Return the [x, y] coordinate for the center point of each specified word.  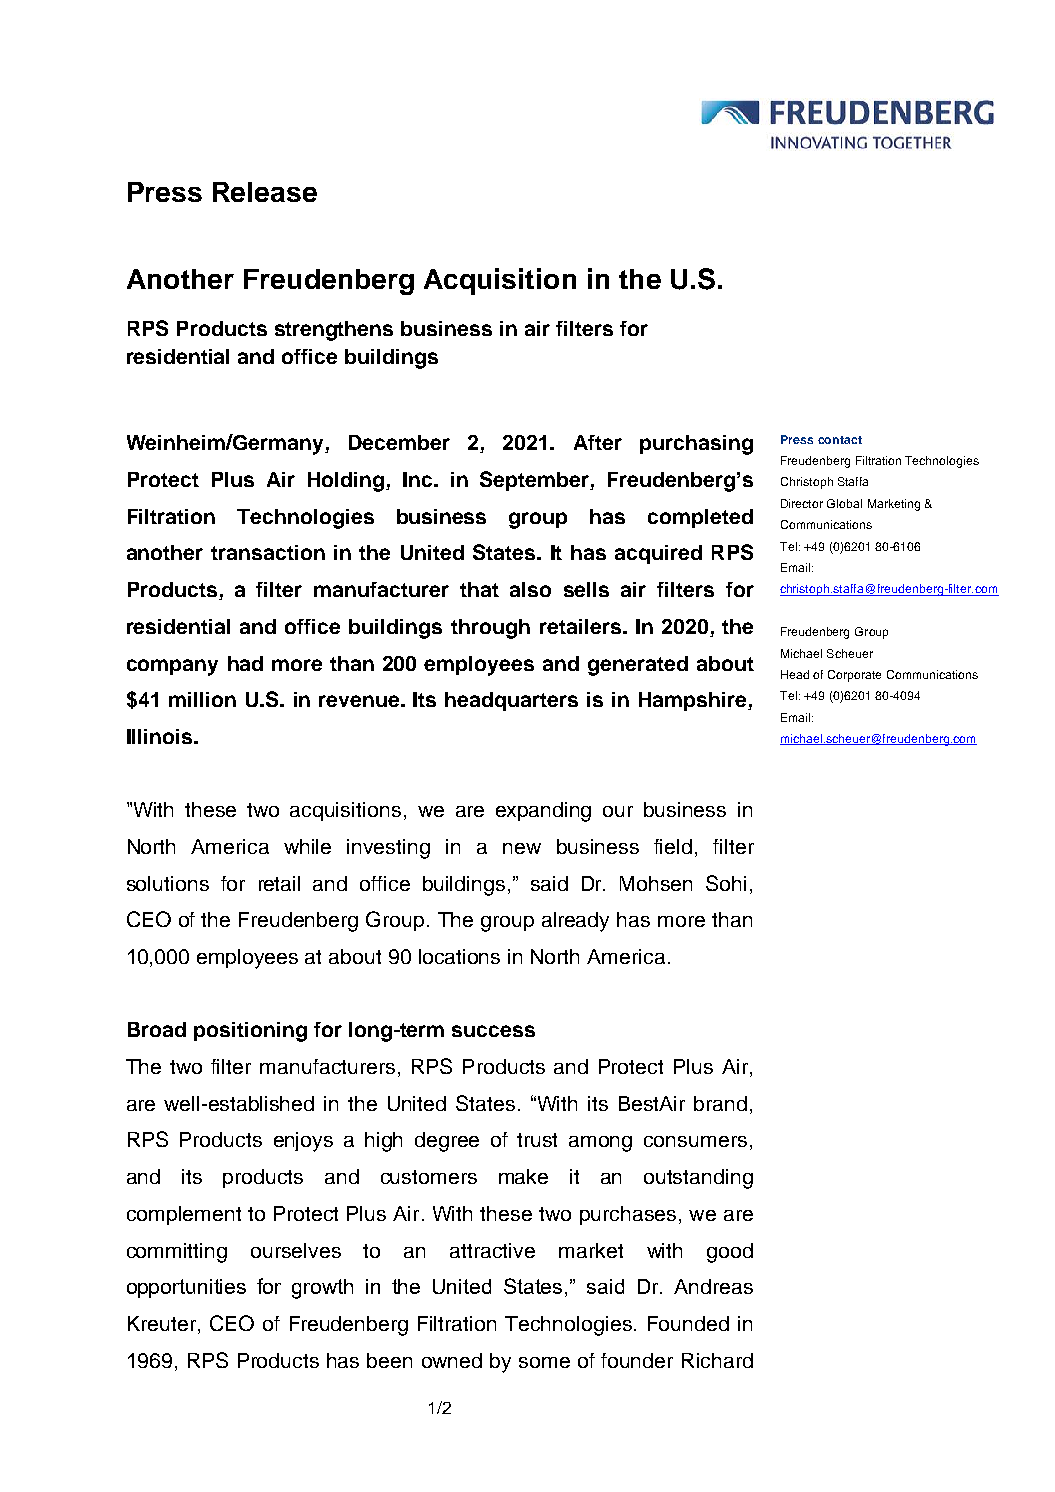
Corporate [854, 676]
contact [840, 440]
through [490, 629]
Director [802, 503]
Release [265, 192]
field [673, 846]
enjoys [303, 1142]
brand [720, 1103]
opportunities [186, 1288]
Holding [346, 482]
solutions [168, 883]
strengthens [334, 331]
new [522, 848]
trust [537, 1140]
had [245, 663]
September [535, 481]
